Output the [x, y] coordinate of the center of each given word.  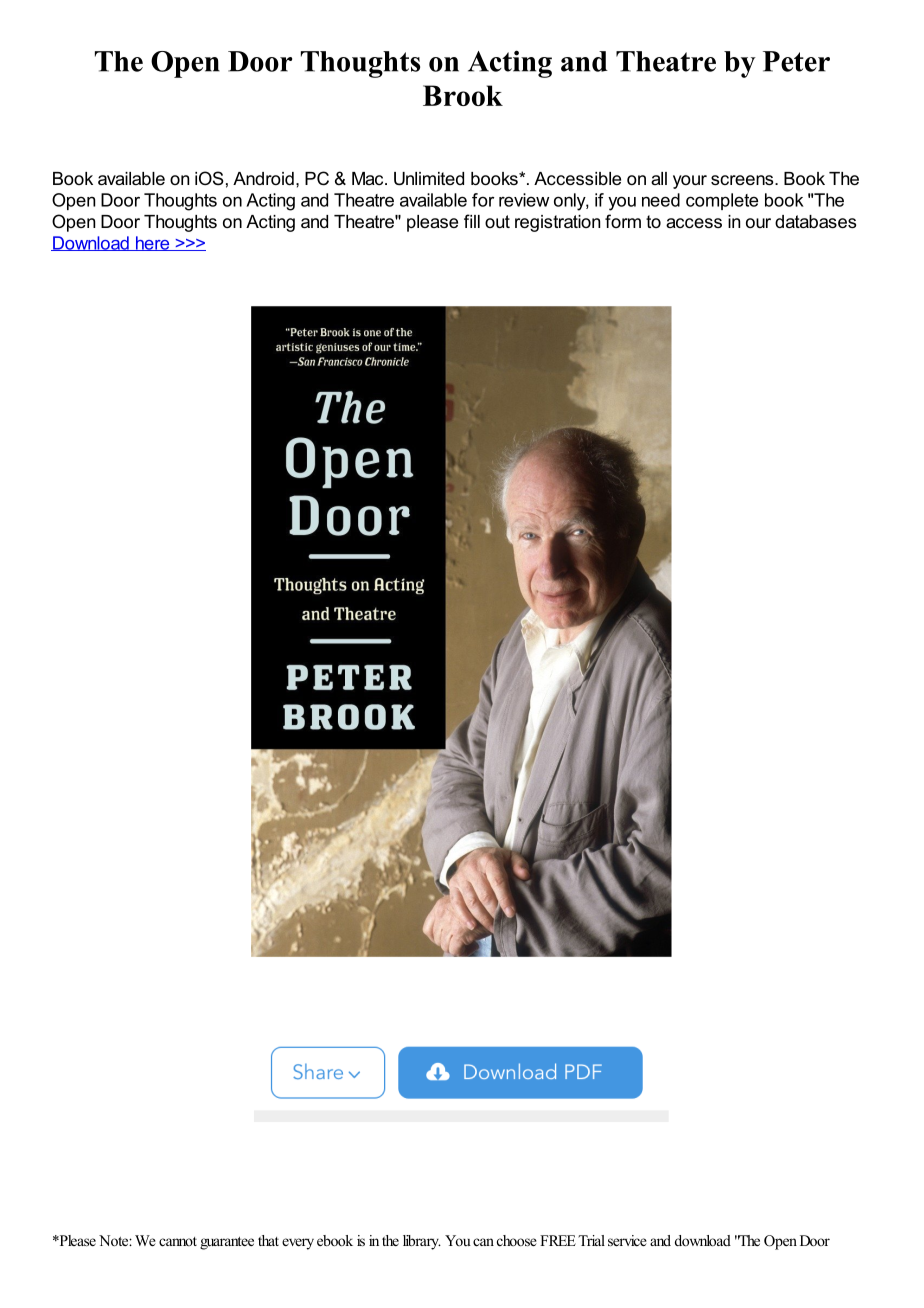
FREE [558, 1240]
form [623, 221]
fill [472, 221]
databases [815, 221]
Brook [463, 95]
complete [722, 201]
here [152, 243]
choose [517, 1240]
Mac [369, 178]
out [497, 221]
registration [557, 223]
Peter [796, 61]
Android [263, 178]
